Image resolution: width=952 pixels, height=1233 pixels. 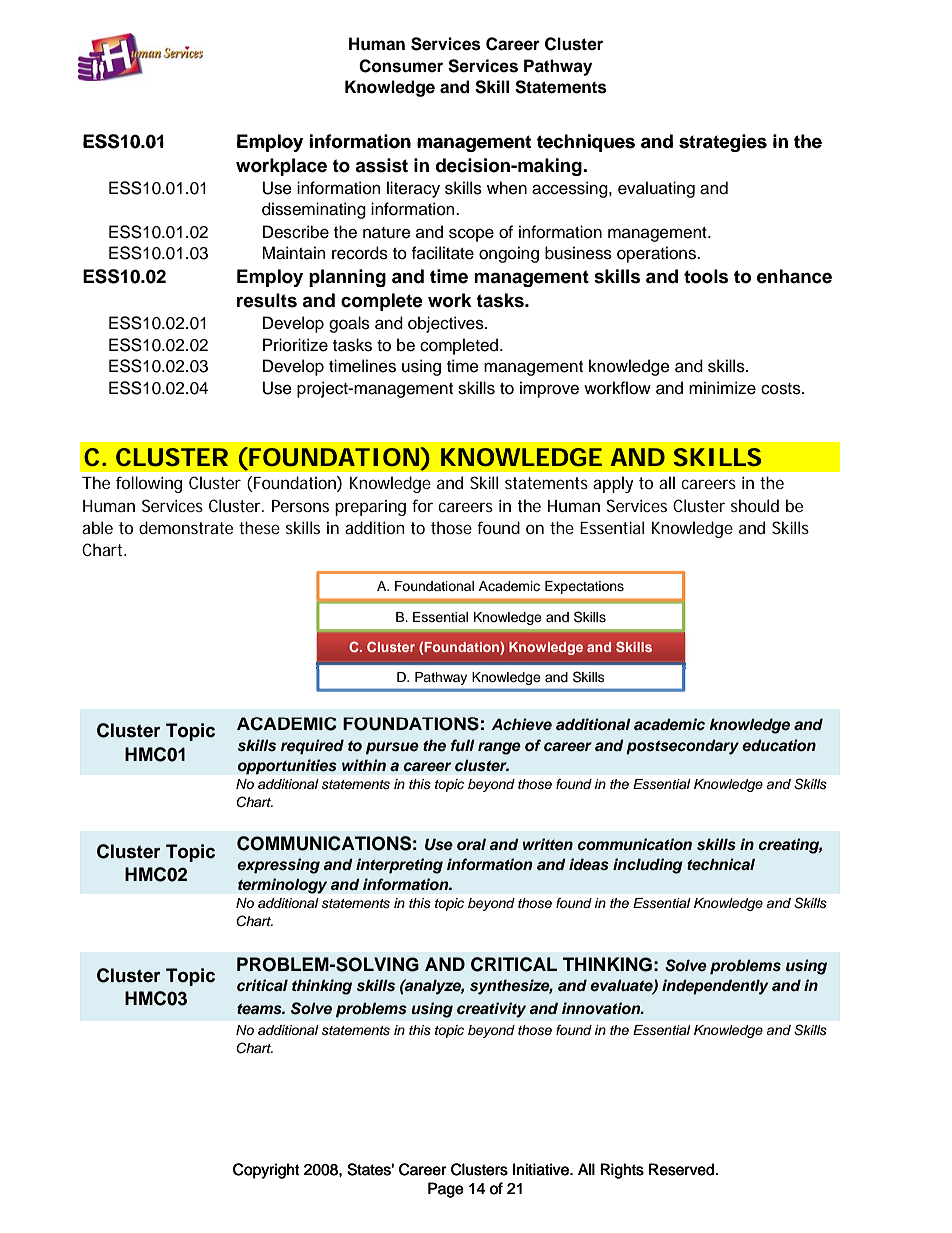 What do you see at coordinates (282, 886) in the screenshot?
I see `terminology` at bounding box center [282, 886].
